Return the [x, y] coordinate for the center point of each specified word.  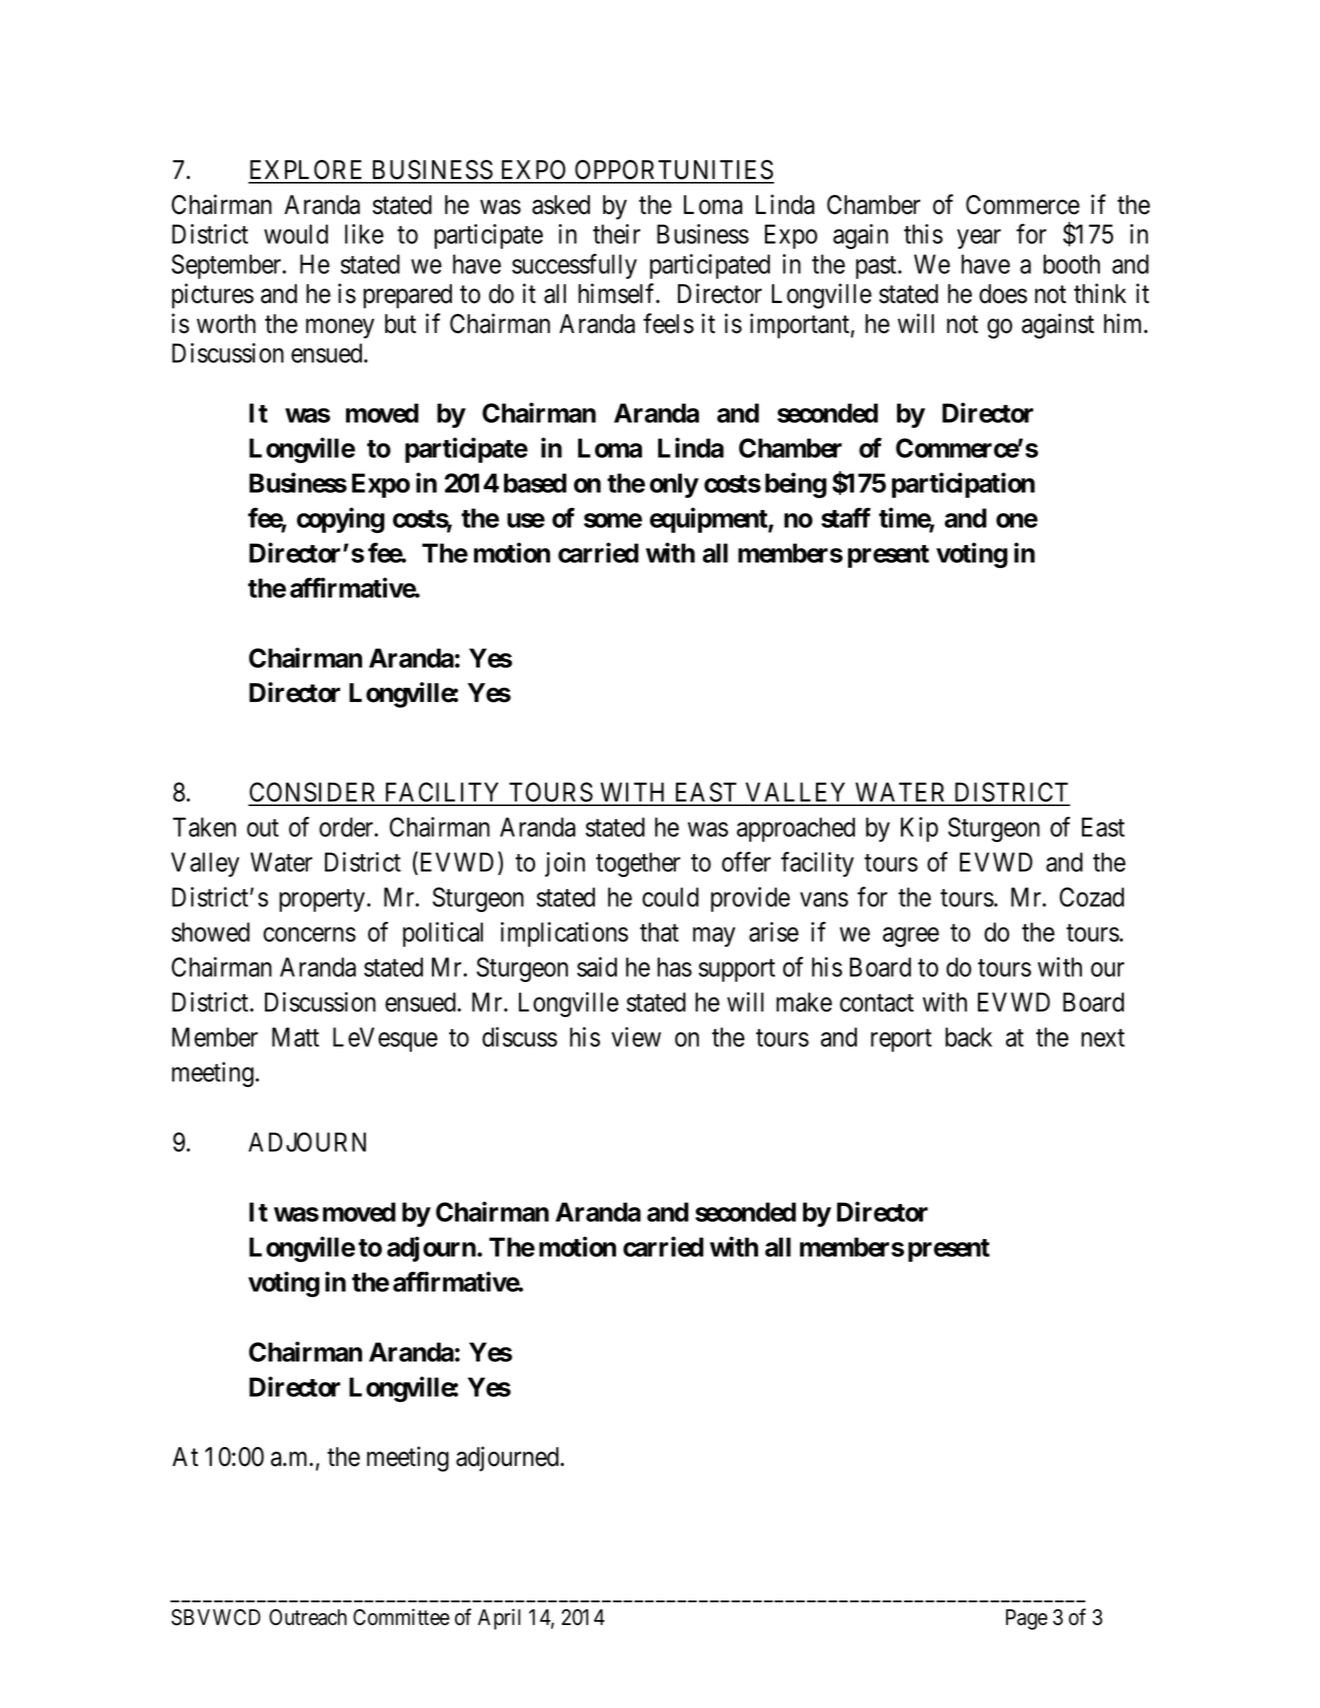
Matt [295, 1037]
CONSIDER [314, 793]
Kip [919, 829]
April [499, 1619]
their [617, 234]
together [638, 864]
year [979, 239]
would [296, 234]
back [968, 1037]
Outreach [308, 1617]
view [636, 1037]
